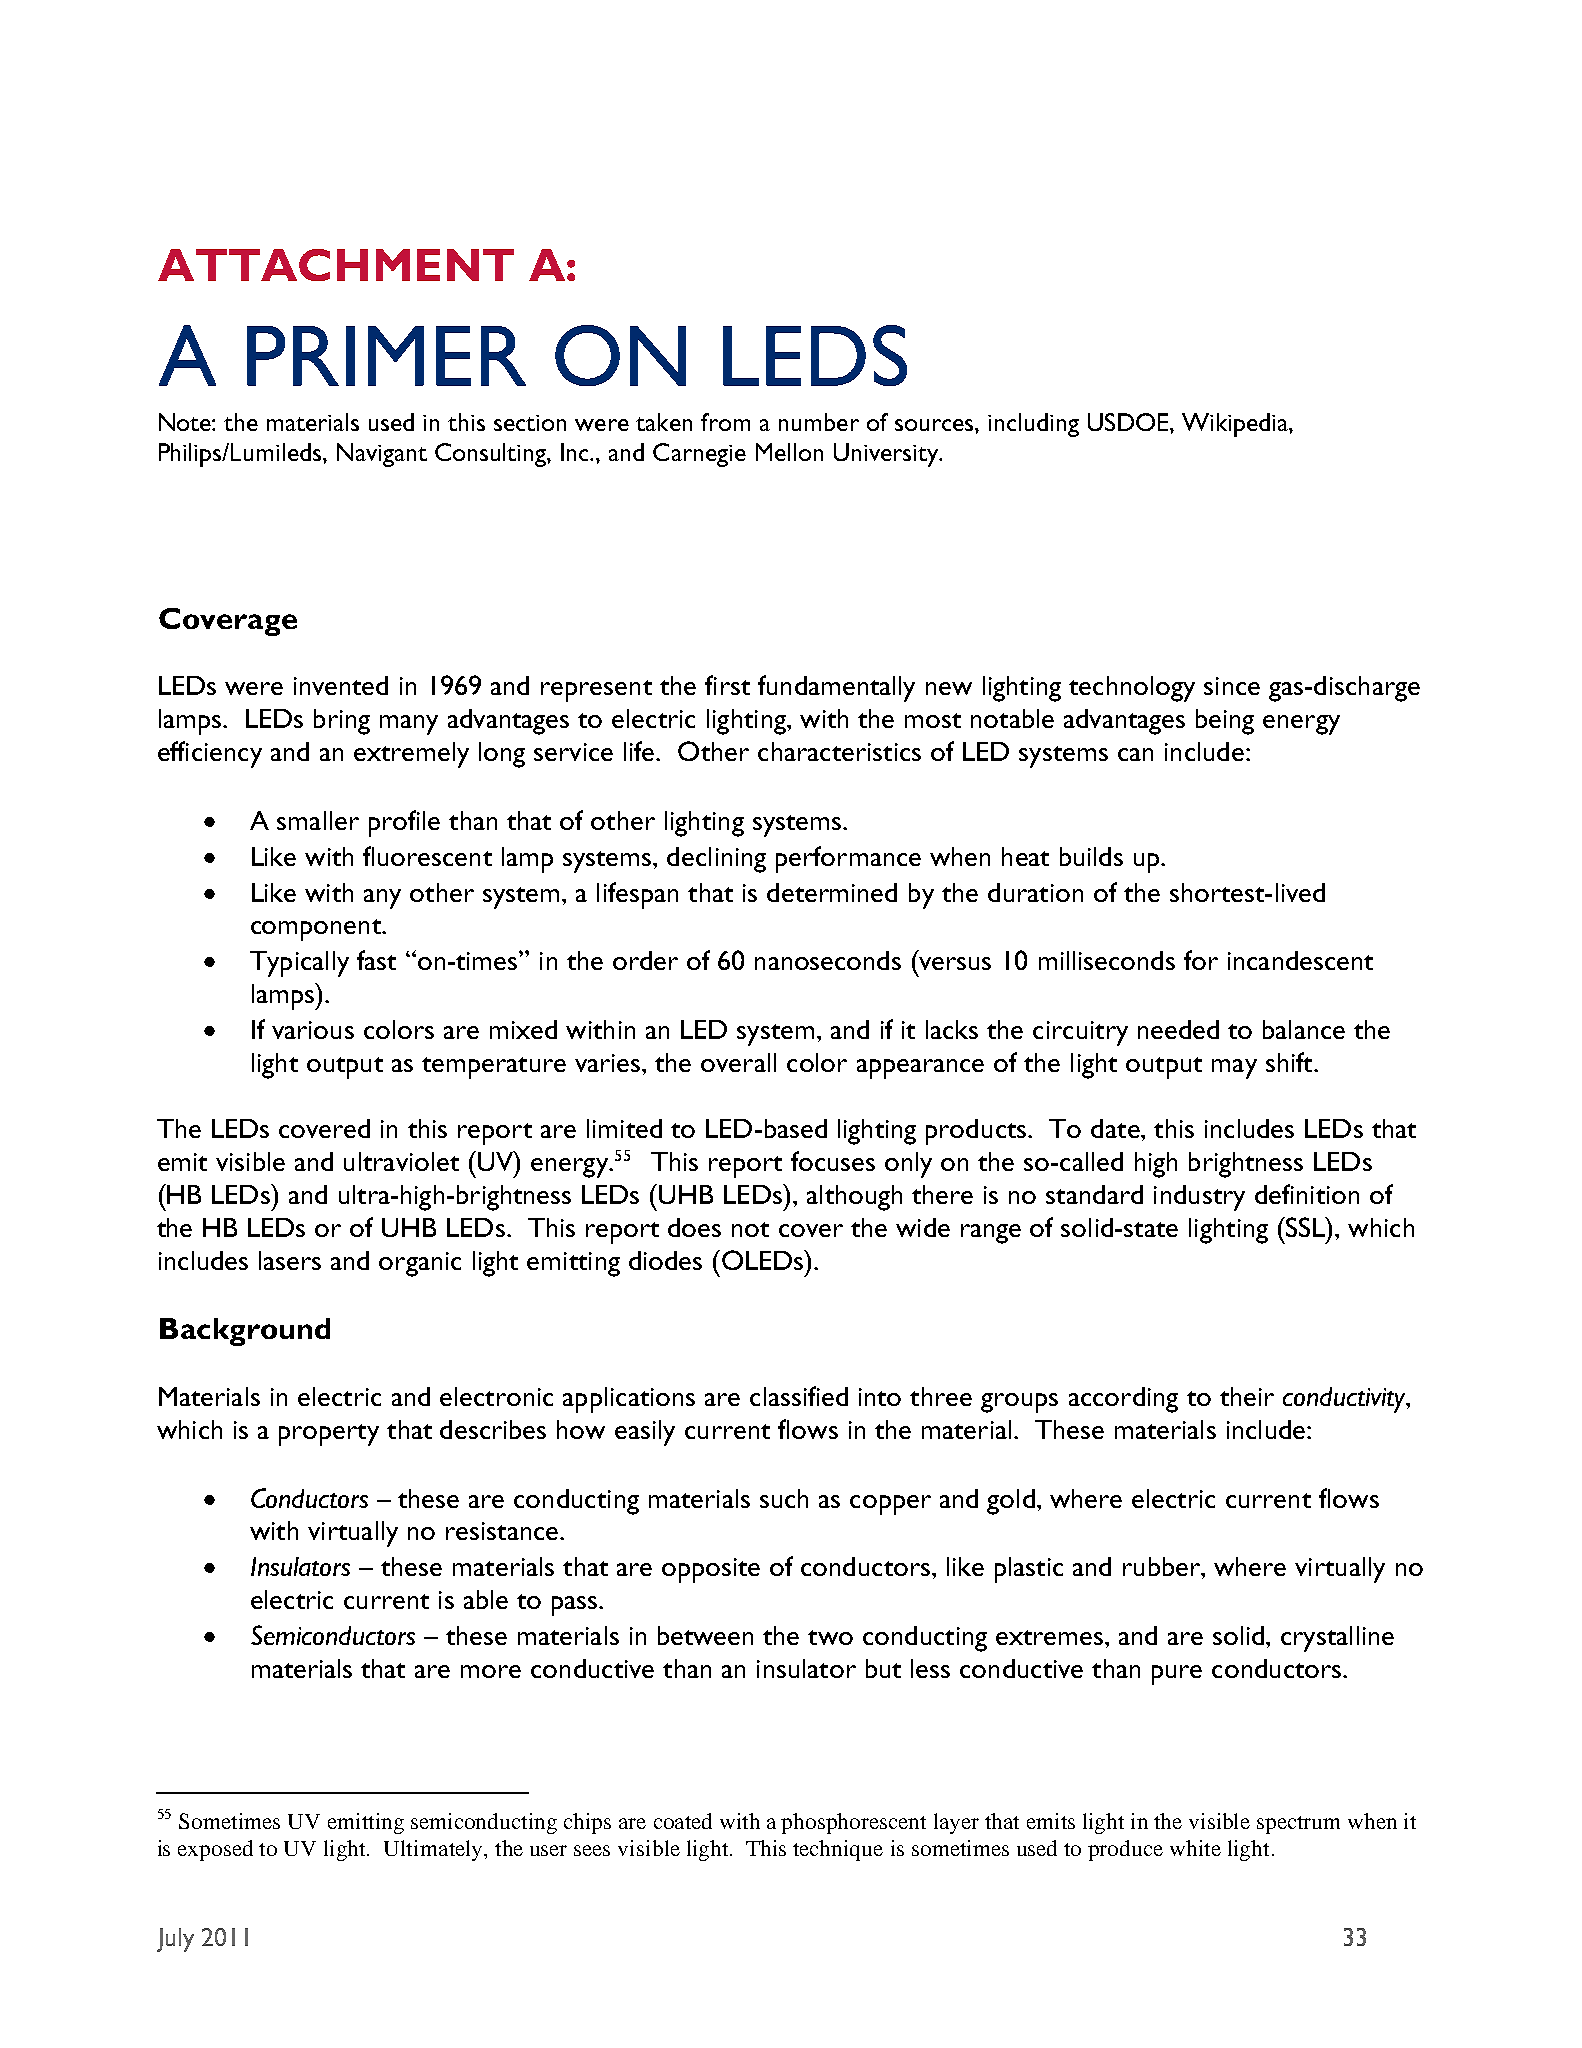  What do you see at coordinates (215, 1850) in the image?
I see `exposed` at bounding box center [215, 1850].
